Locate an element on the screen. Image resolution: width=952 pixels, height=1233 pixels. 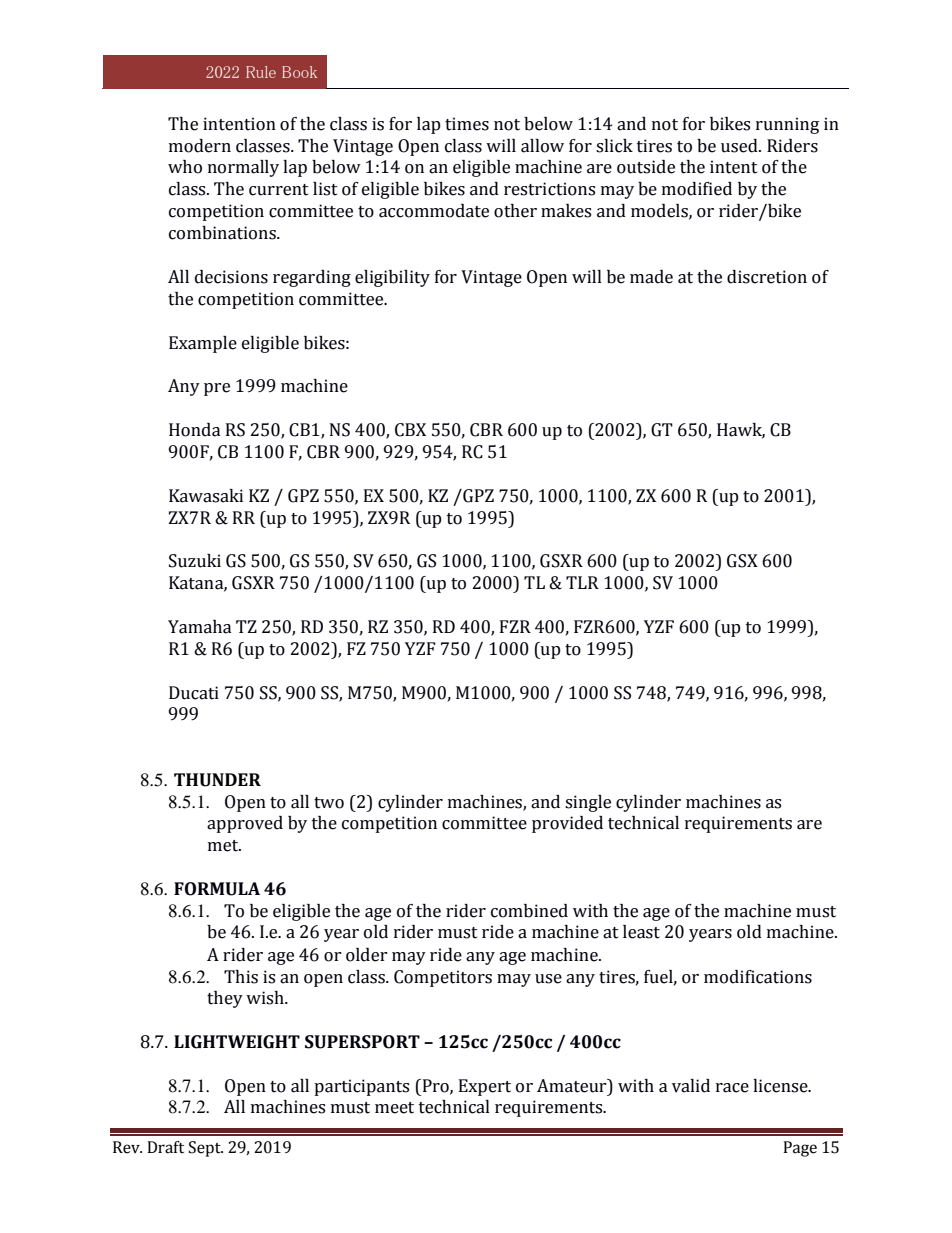
Expert is located at coordinates (485, 1087).
